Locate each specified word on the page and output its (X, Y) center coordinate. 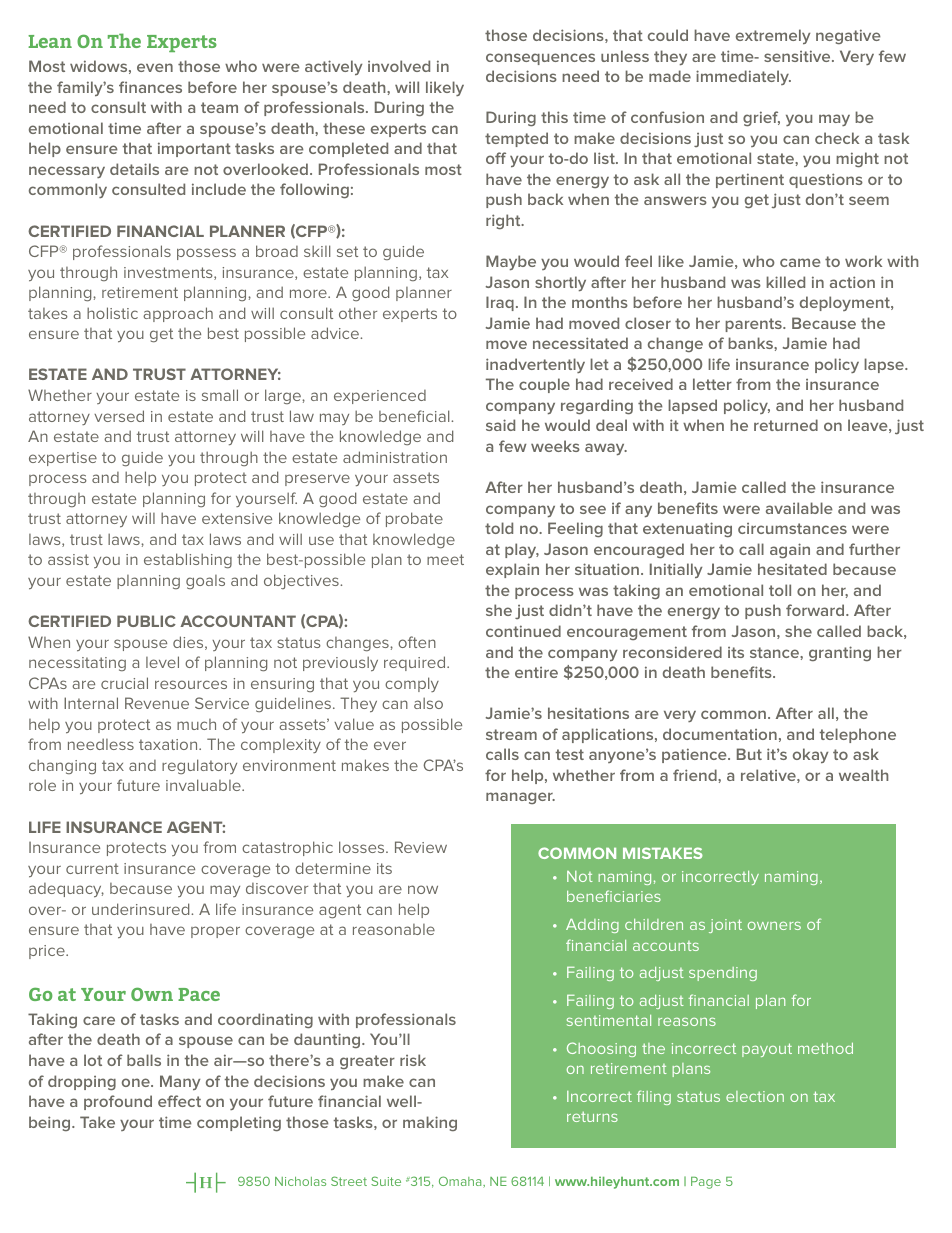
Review (421, 847)
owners (774, 926)
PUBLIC (146, 621)
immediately (743, 77)
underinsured (142, 909)
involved (399, 66)
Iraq (500, 303)
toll (780, 590)
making (430, 1123)
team (219, 107)
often (417, 642)
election (755, 1096)
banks (751, 343)
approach (178, 314)
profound (118, 1102)
